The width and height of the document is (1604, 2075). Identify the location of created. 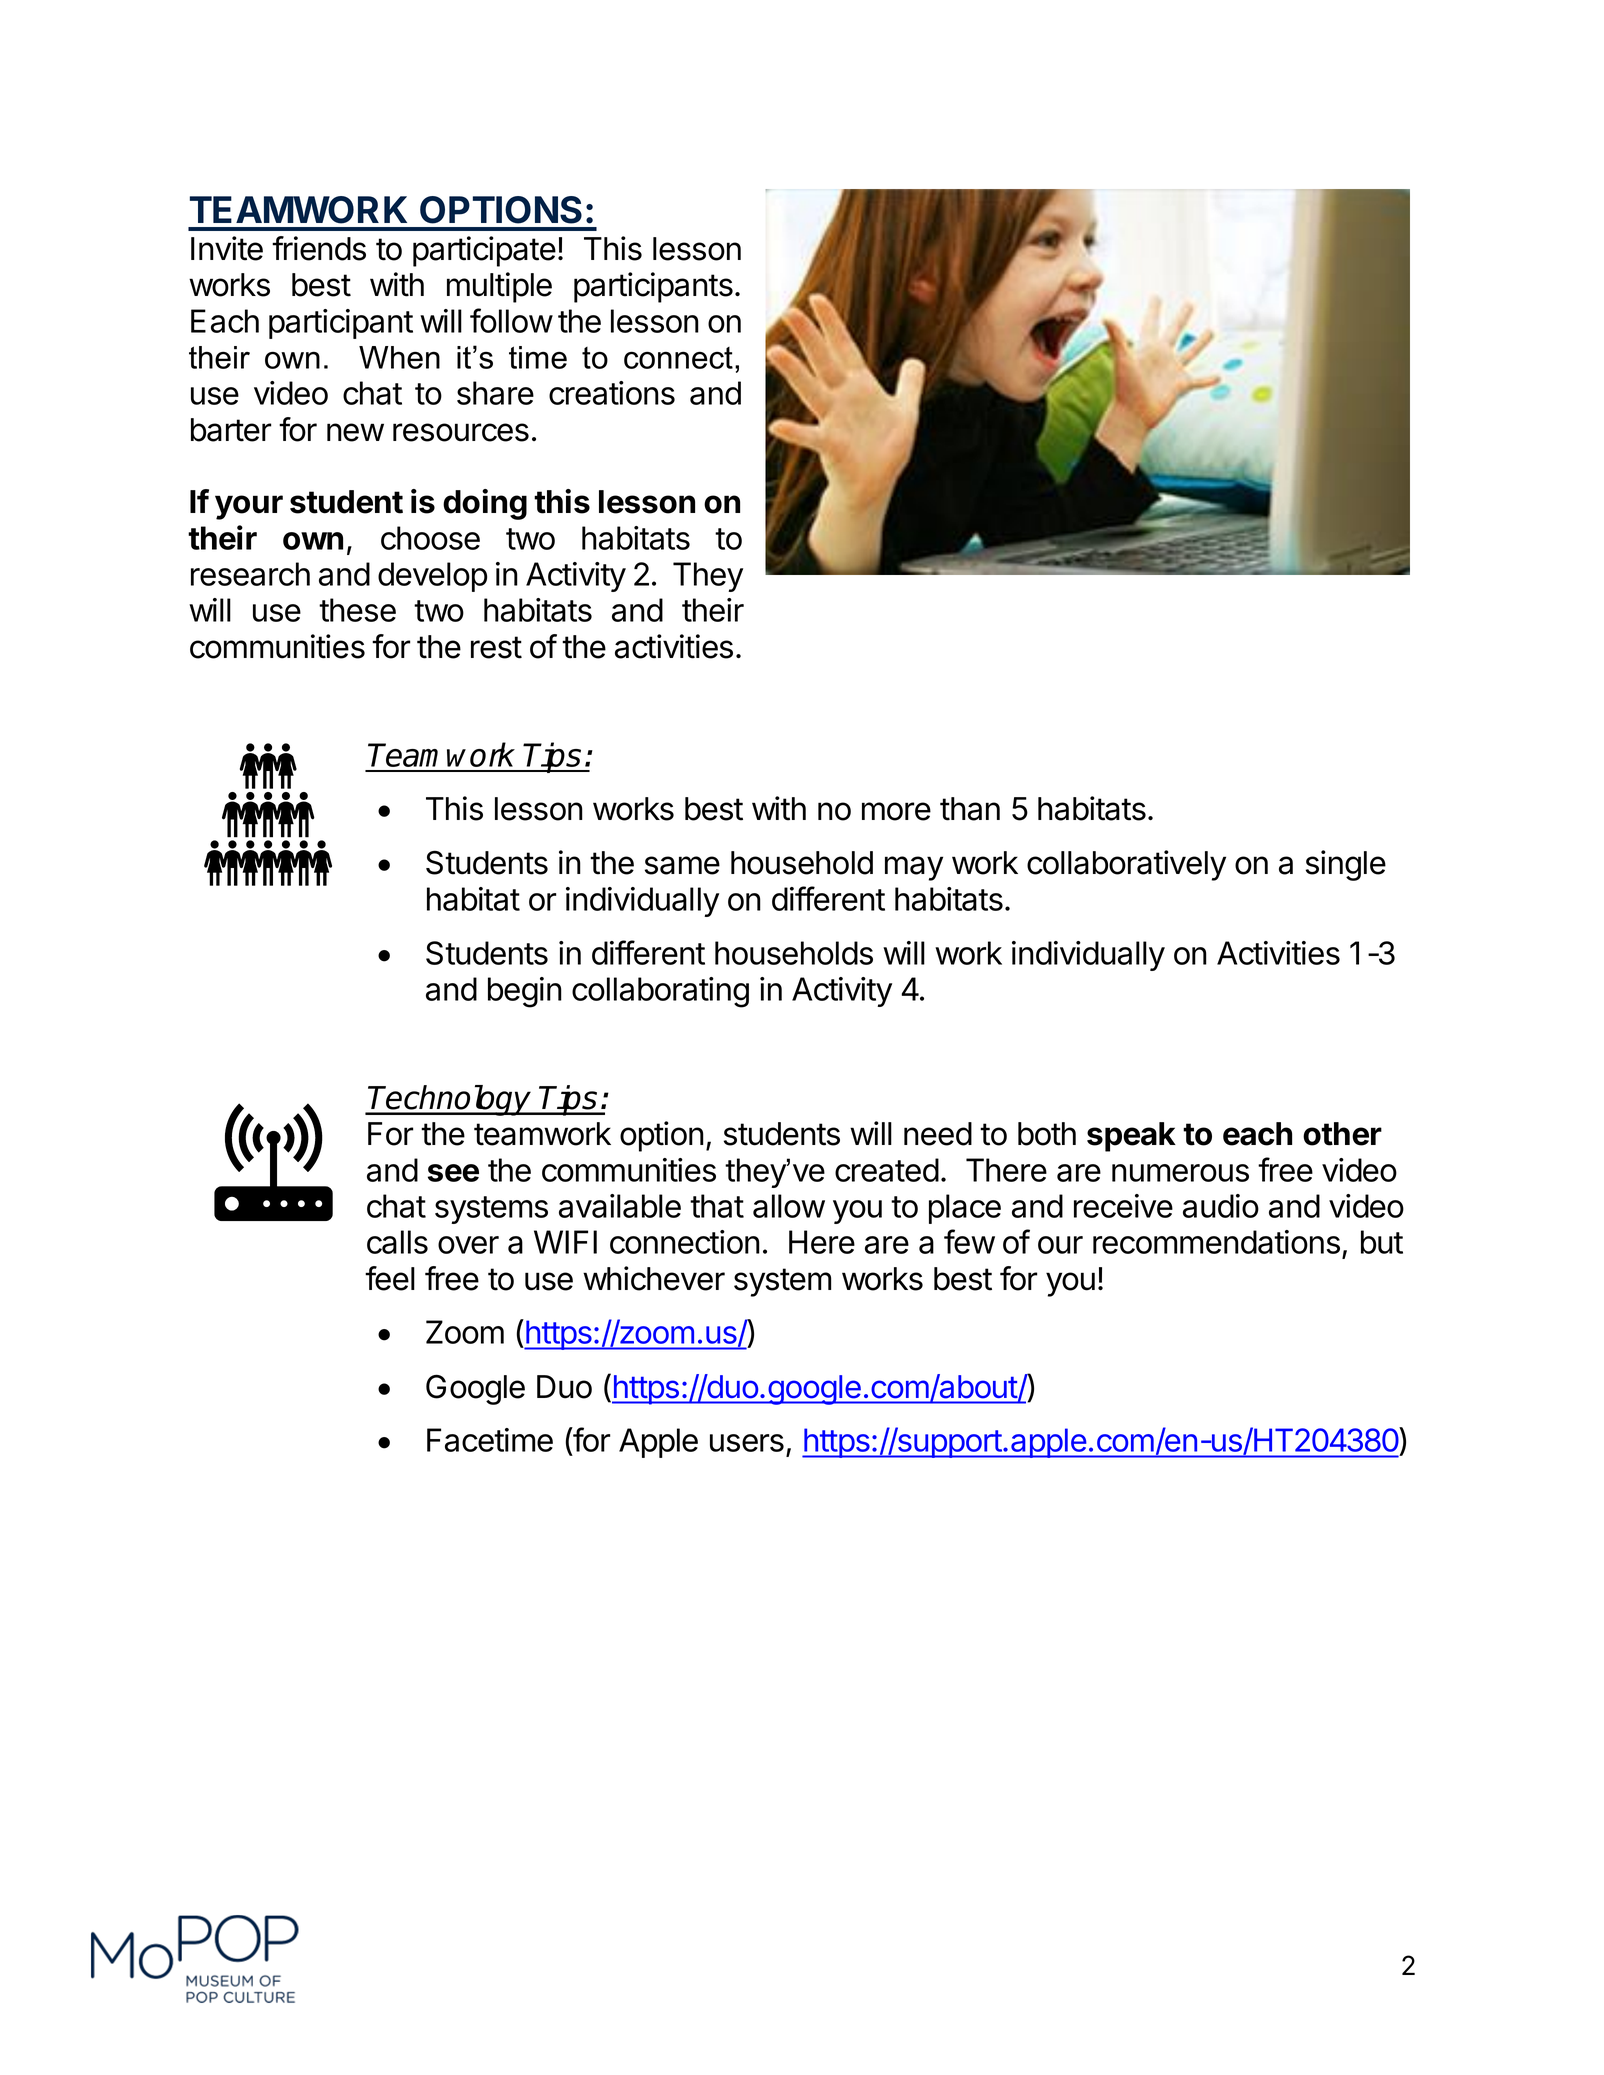
(887, 1170).
